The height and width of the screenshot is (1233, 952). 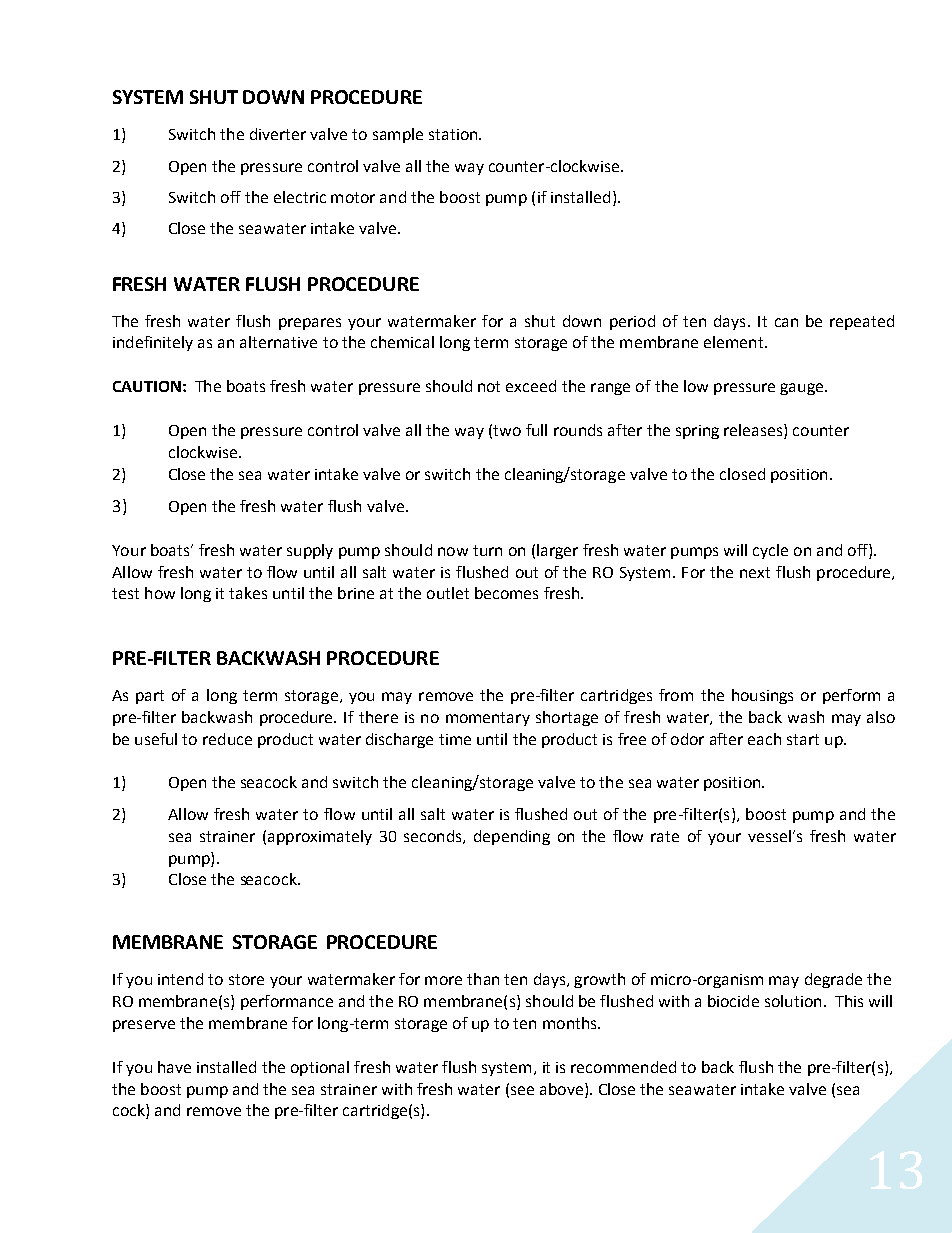 I want to click on takes, so click(x=248, y=593).
